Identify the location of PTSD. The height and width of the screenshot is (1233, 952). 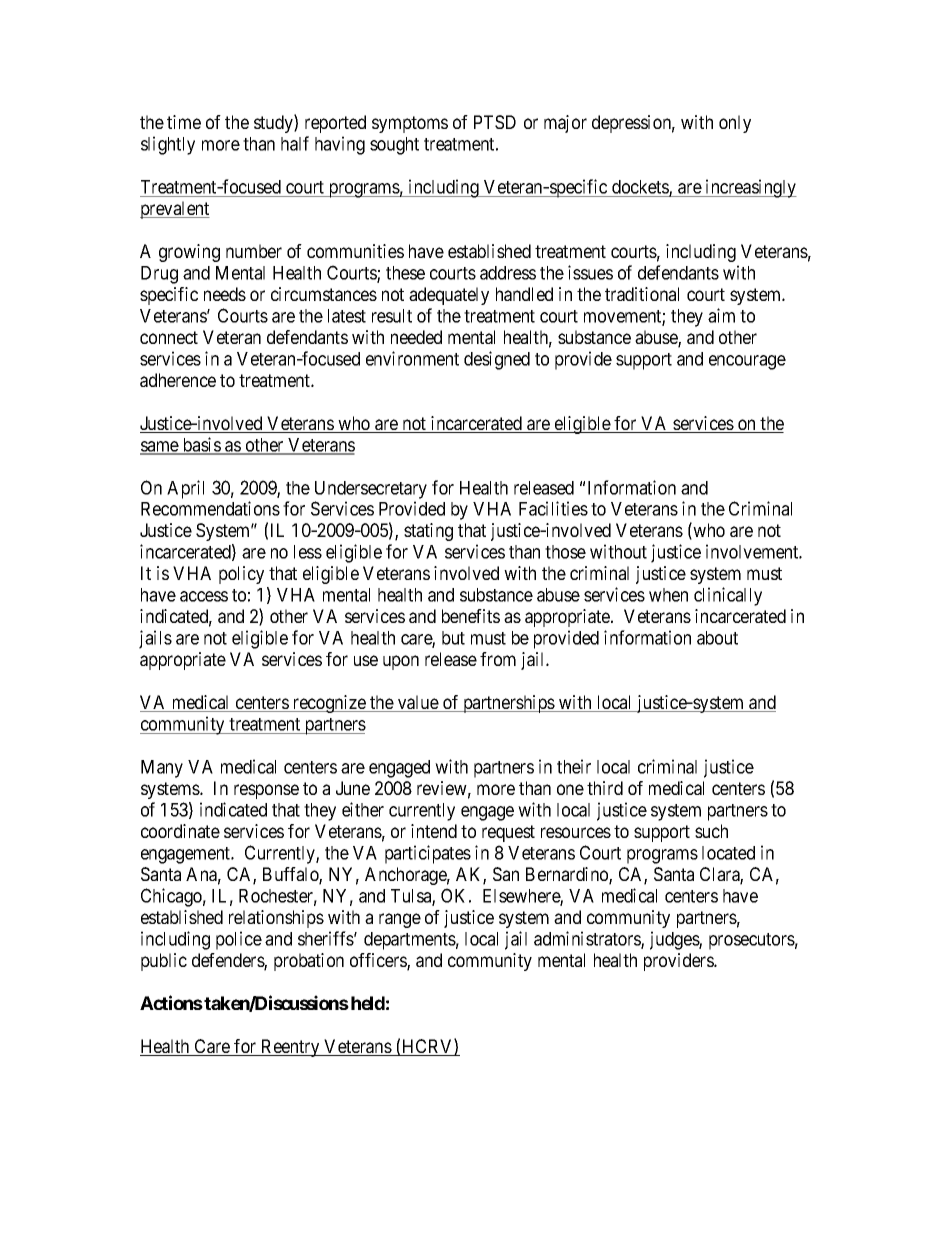
(495, 122).
